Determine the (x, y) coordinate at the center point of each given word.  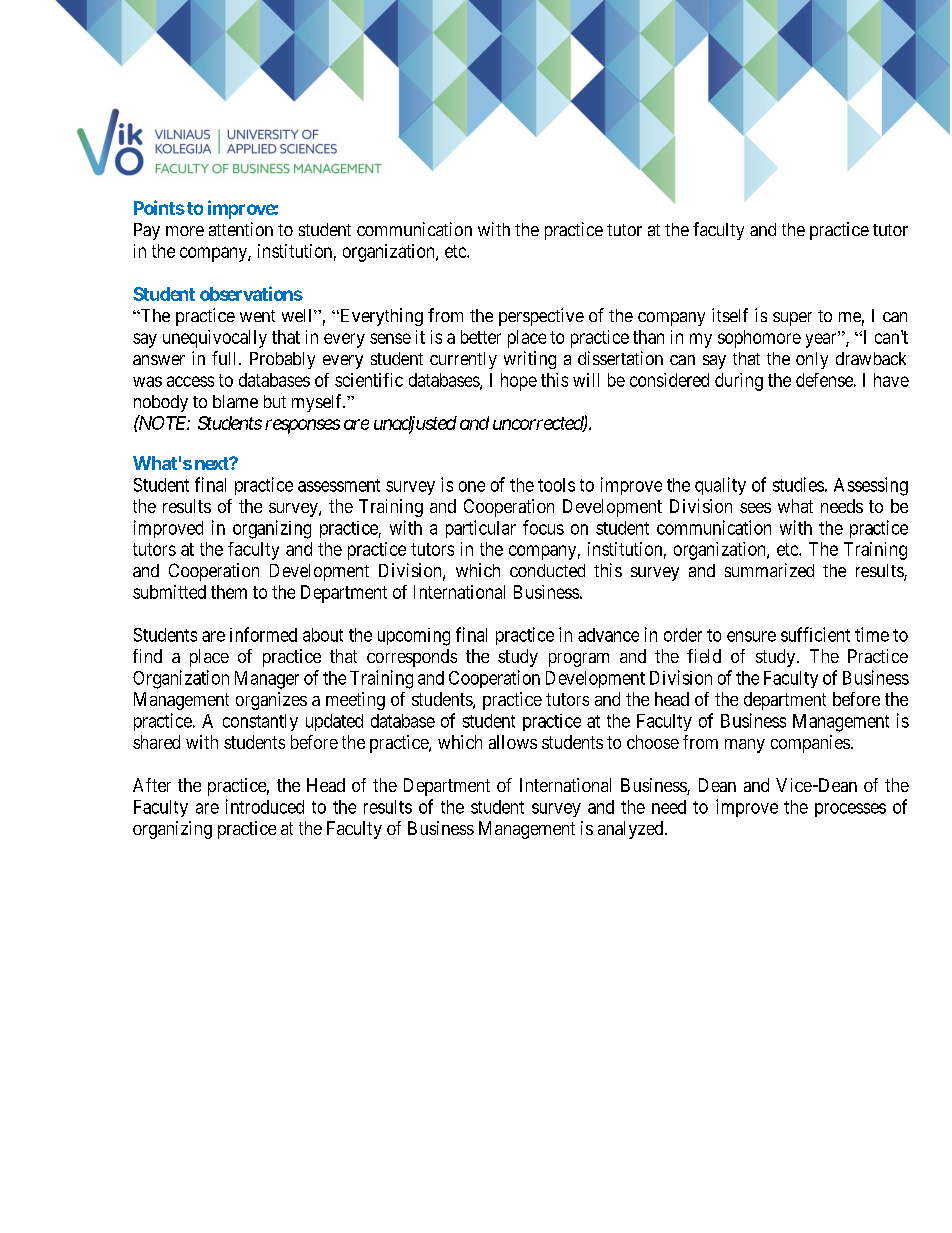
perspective (541, 317)
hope (519, 382)
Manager (267, 680)
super (792, 319)
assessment (339, 485)
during (739, 382)
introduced (265, 806)
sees (755, 508)
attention (241, 229)
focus (543, 527)
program (579, 660)
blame (235, 401)
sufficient (815, 634)
